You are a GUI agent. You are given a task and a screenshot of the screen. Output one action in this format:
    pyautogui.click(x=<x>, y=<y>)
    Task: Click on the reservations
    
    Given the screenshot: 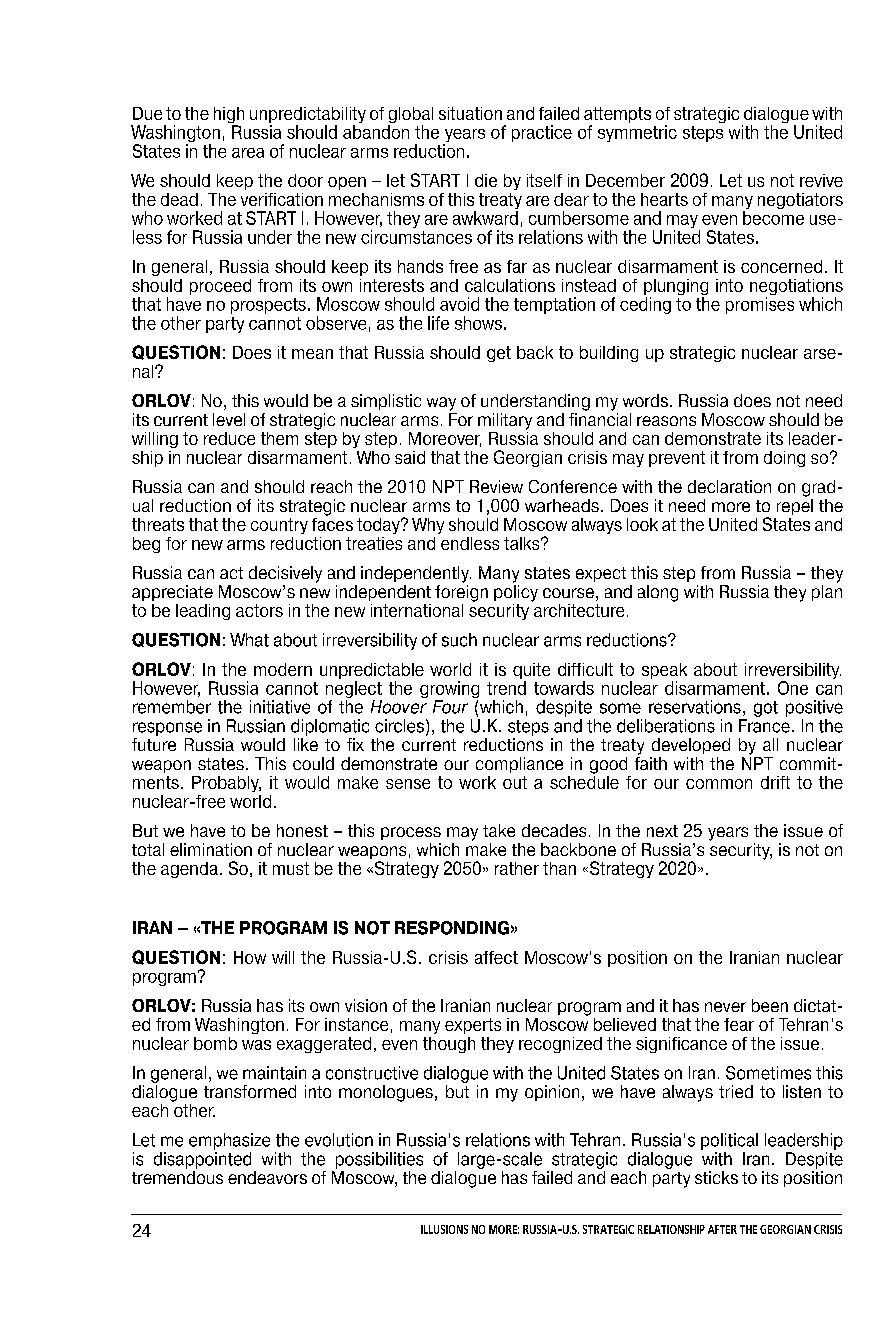 What is the action you would take?
    pyautogui.click(x=695, y=707)
